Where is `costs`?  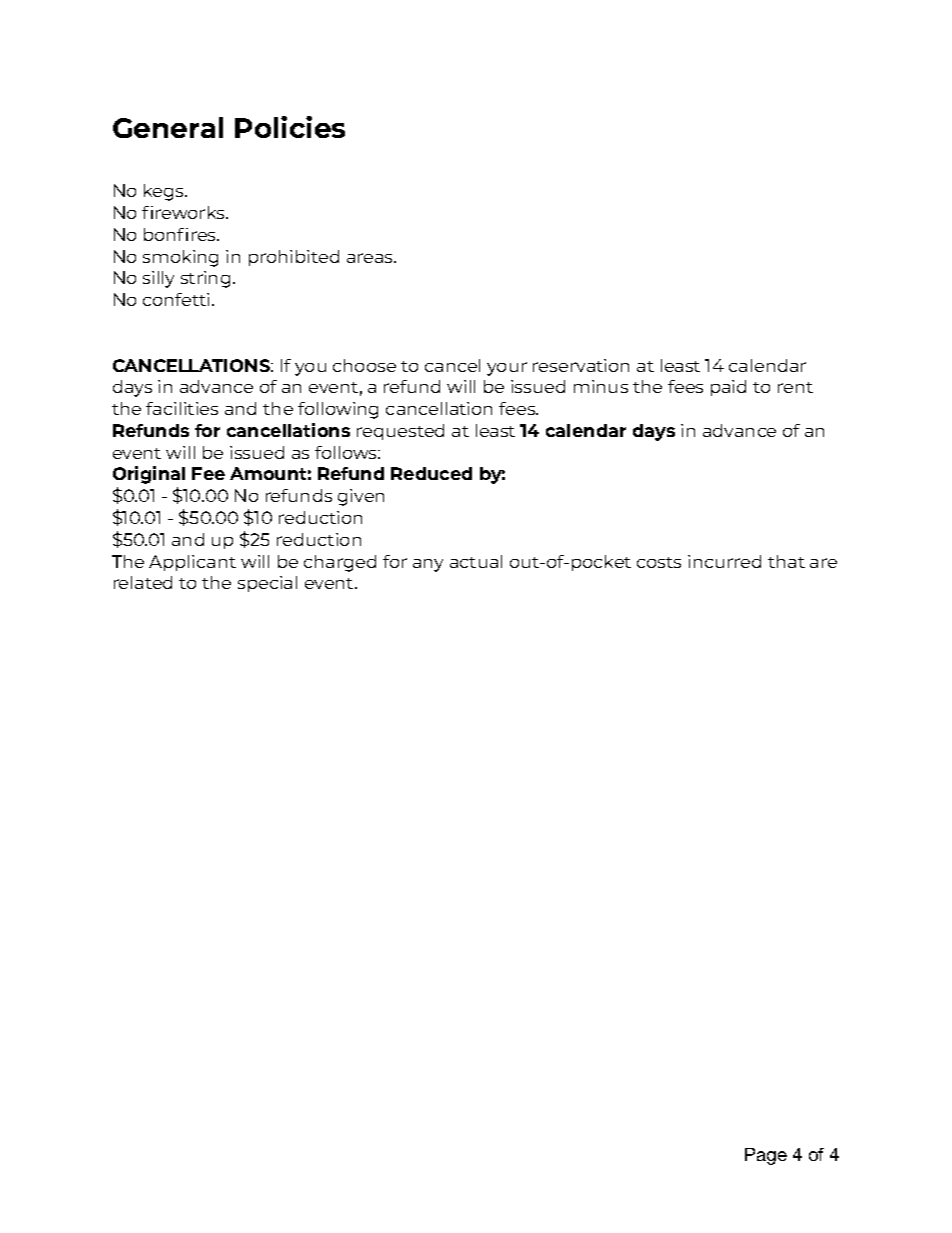
costs is located at coordinates (659, 562).
